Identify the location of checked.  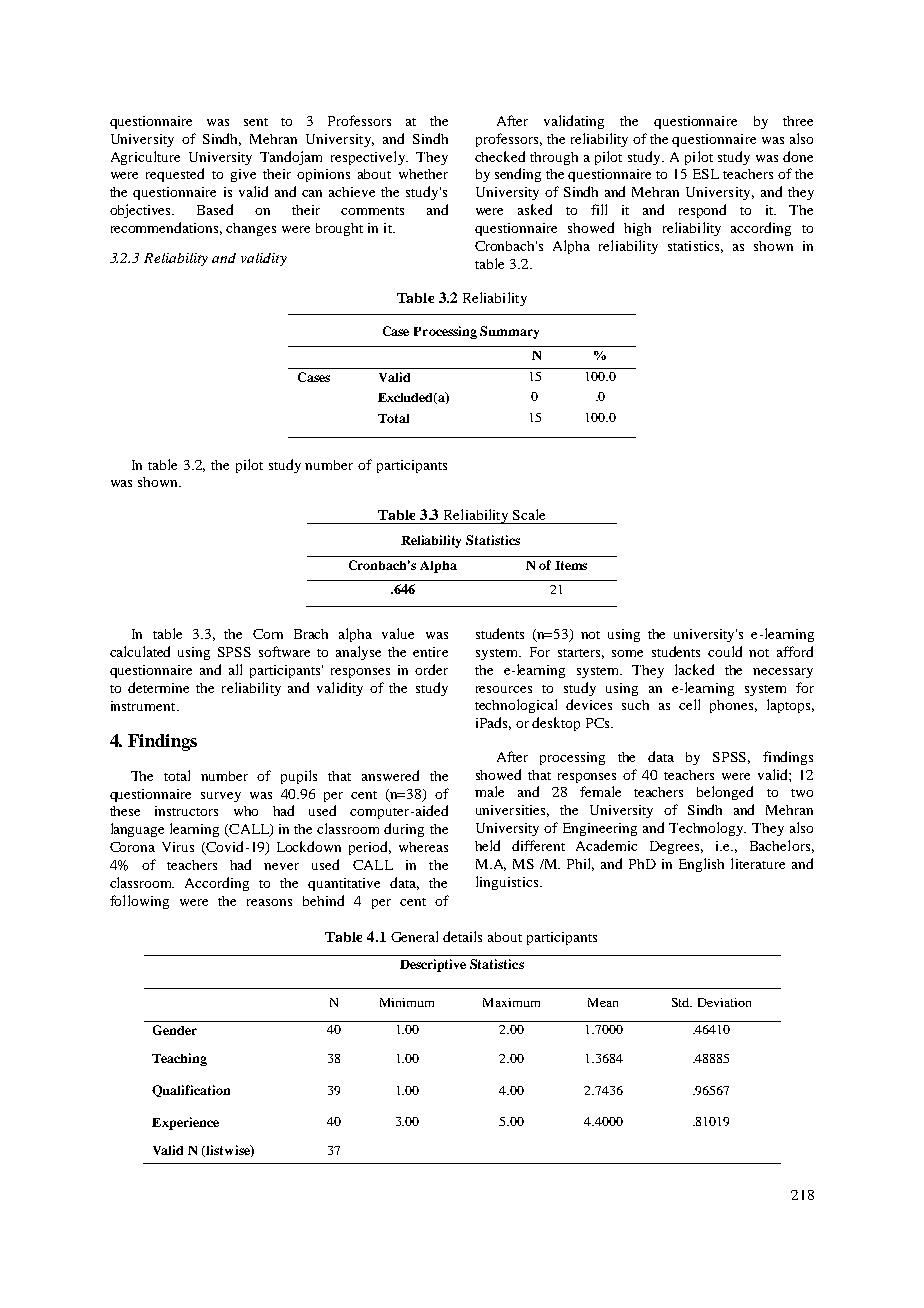
(500, 156).
